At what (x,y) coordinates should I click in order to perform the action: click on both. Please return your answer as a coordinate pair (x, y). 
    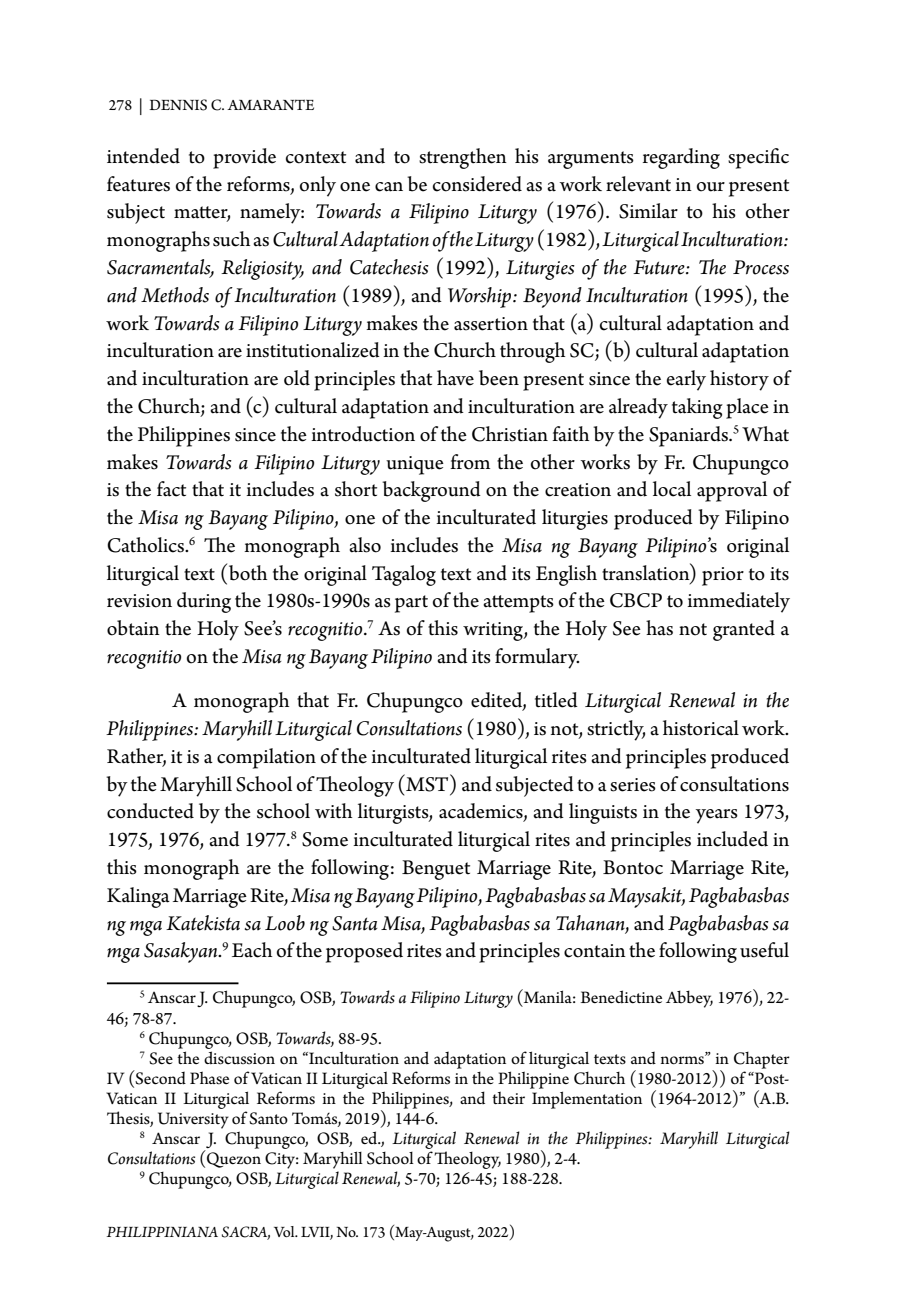
    Looking at the image, I should click on (246, 572).
